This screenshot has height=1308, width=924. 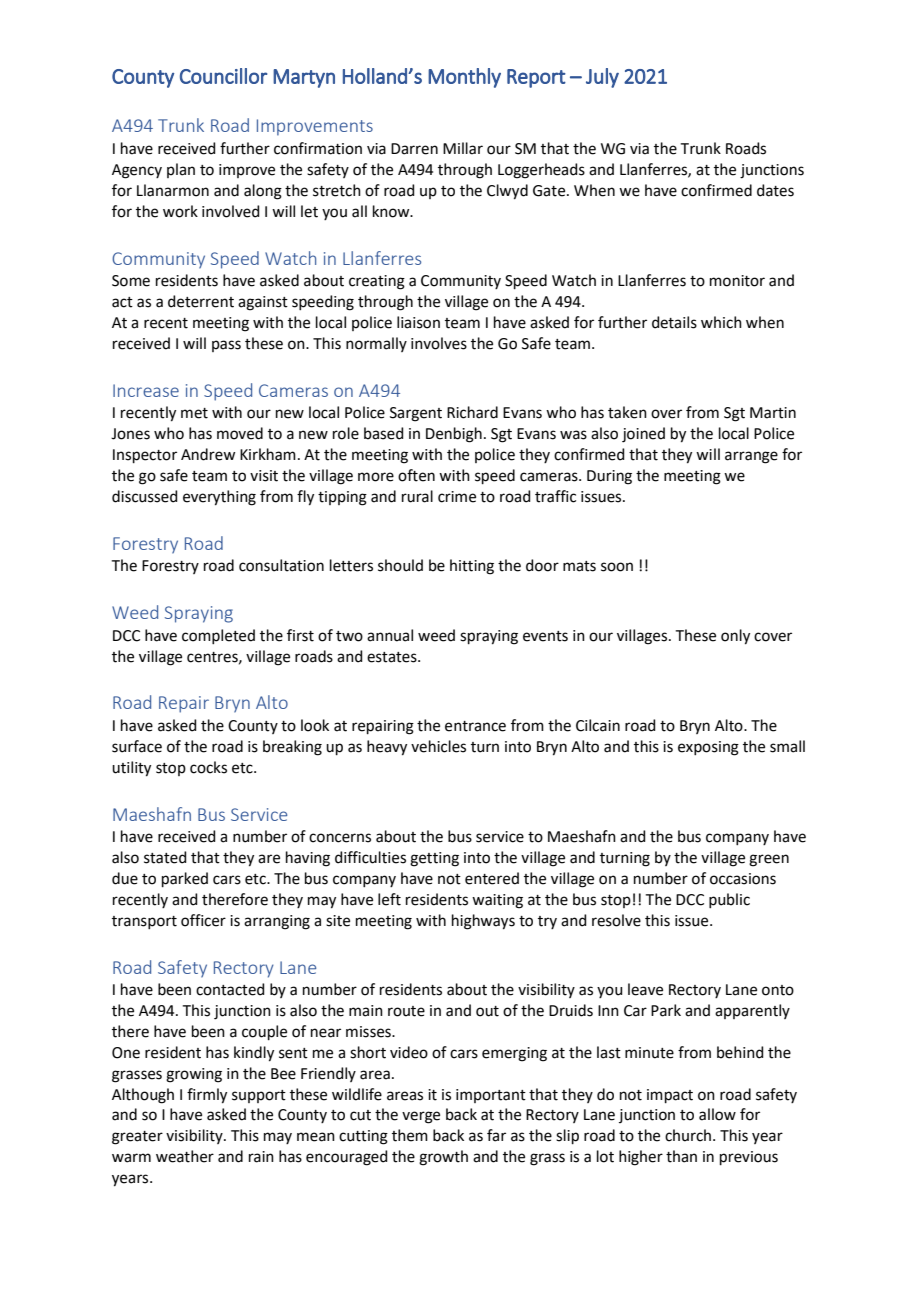 What do you see at coordinates (472, 412) in the screenshot?
I see `Richard` at bounding box center [472, 412].
